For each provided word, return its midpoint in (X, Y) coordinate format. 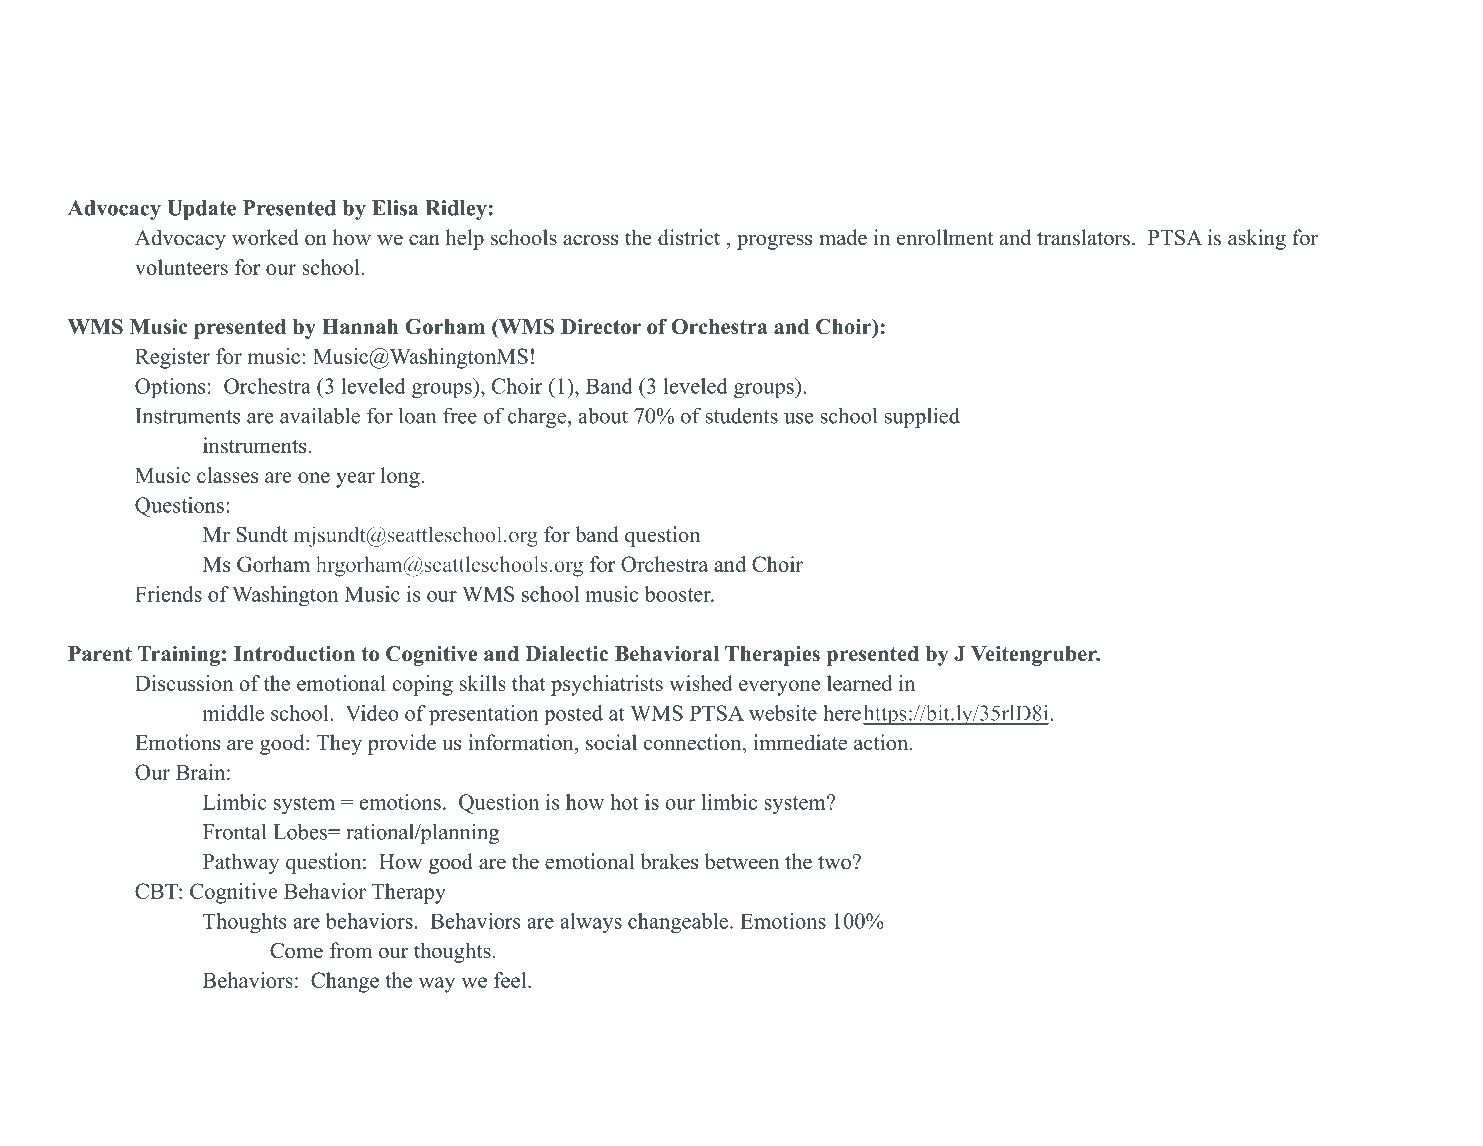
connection (694, 742)
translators (1083, 237)
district (689, 237)
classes (227, 475)
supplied (922, 417)
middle (233, 713)
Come (296, 951)
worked (265, 237)
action (881, 742)
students (742, 416)
